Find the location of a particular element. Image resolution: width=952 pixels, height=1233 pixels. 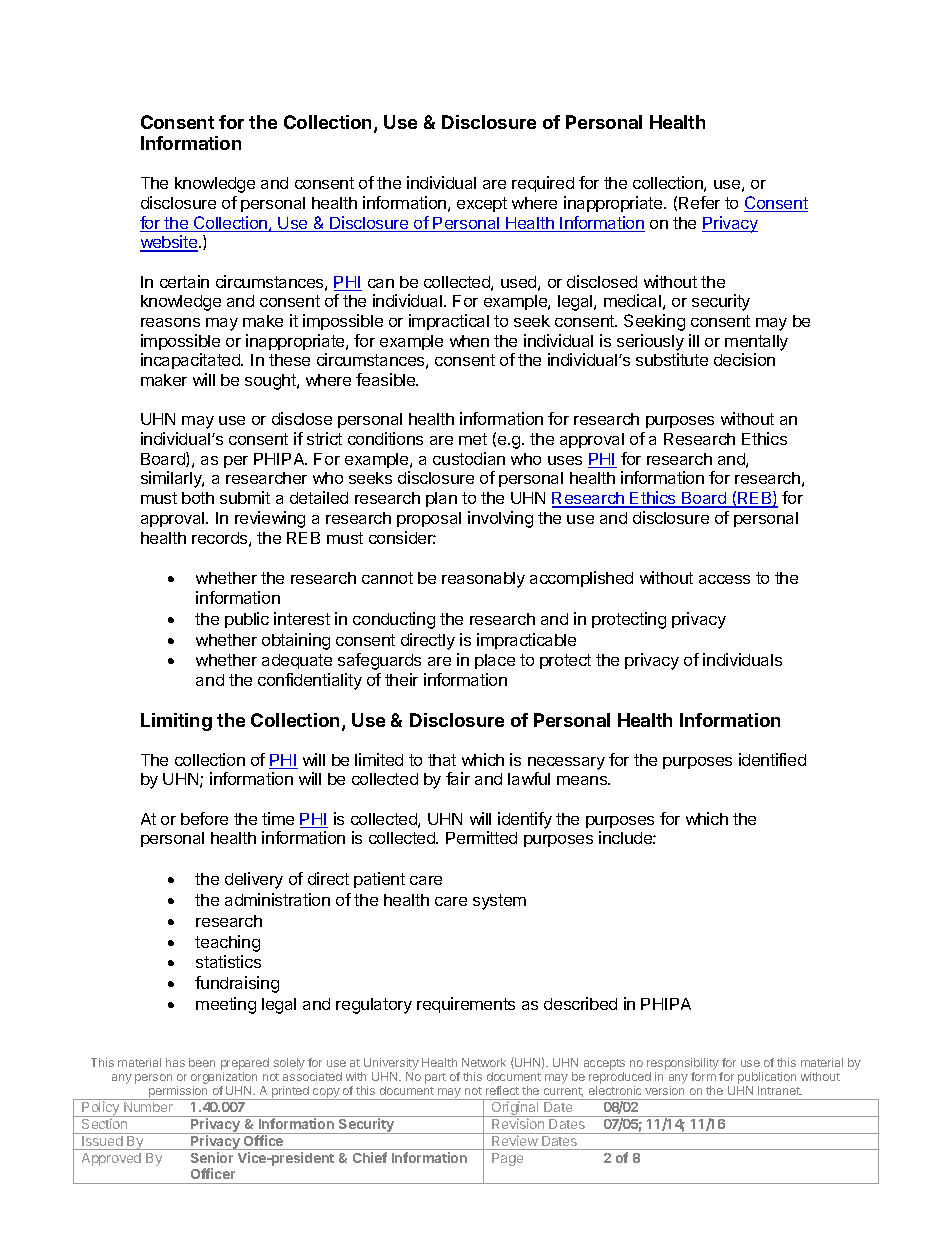

access is located at coordinates (724, 579).
